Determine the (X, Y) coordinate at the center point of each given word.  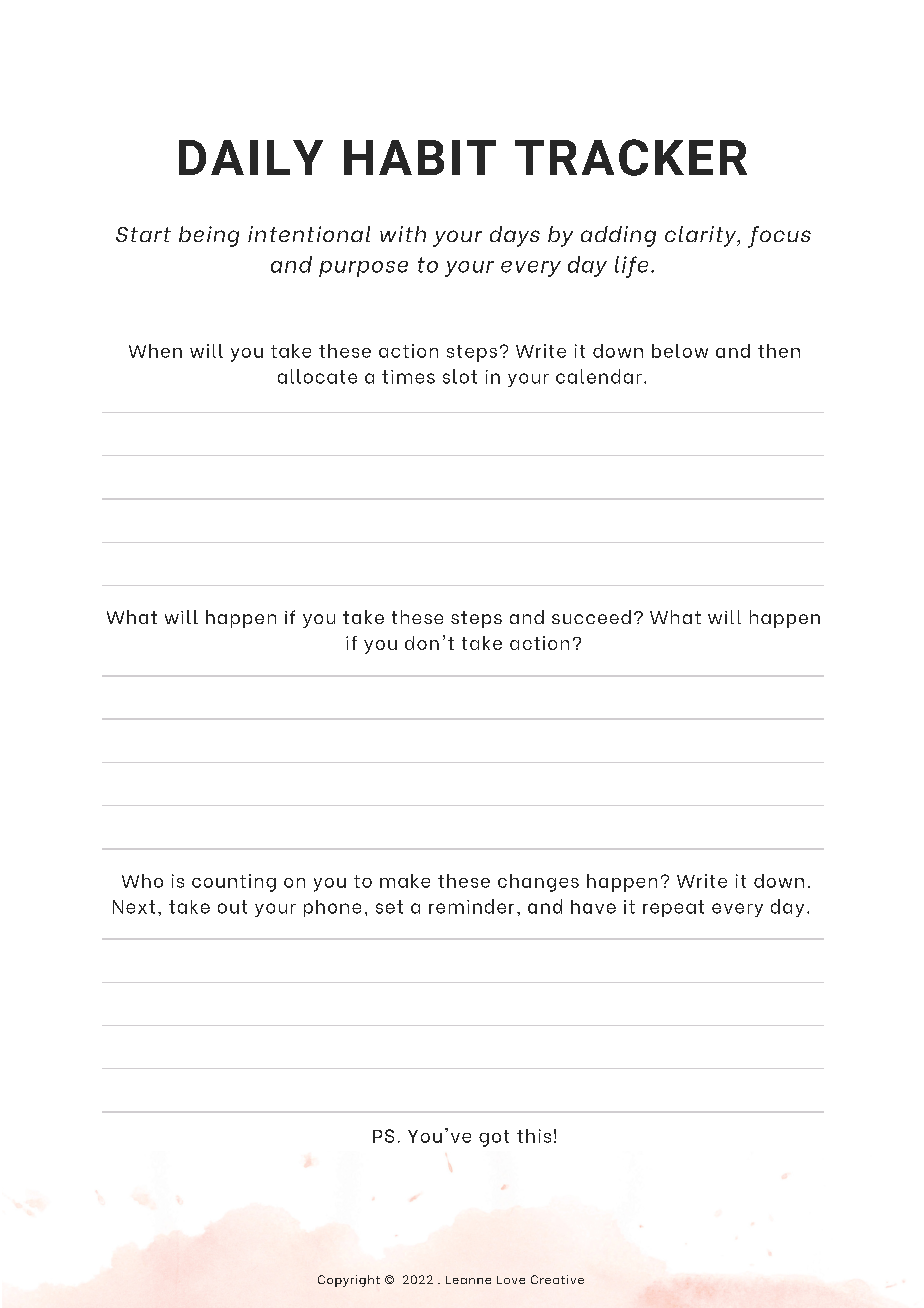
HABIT (420, 157)
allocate (317, 376)
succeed (591, 617)
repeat (673, 908)
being (209, 236)
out (232, 907)
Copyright (349, 1281)
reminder (471, 906)
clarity (702, 236)
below (680, 351)
